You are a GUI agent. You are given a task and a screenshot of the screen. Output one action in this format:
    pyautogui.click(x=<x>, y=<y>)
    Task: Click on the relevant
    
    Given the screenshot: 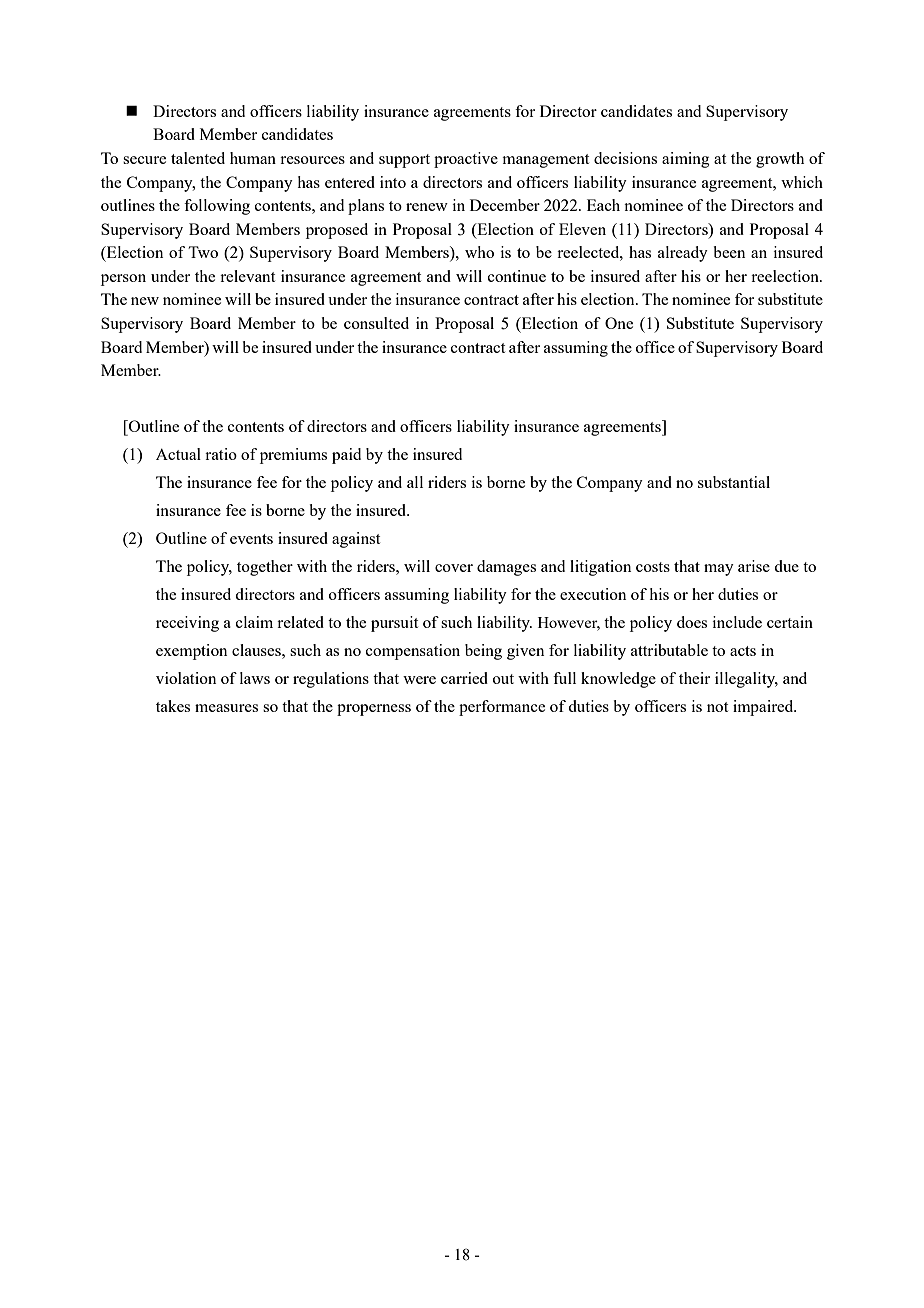 What is the action you would take?
    pyautogui.click(x=247, y=276)
